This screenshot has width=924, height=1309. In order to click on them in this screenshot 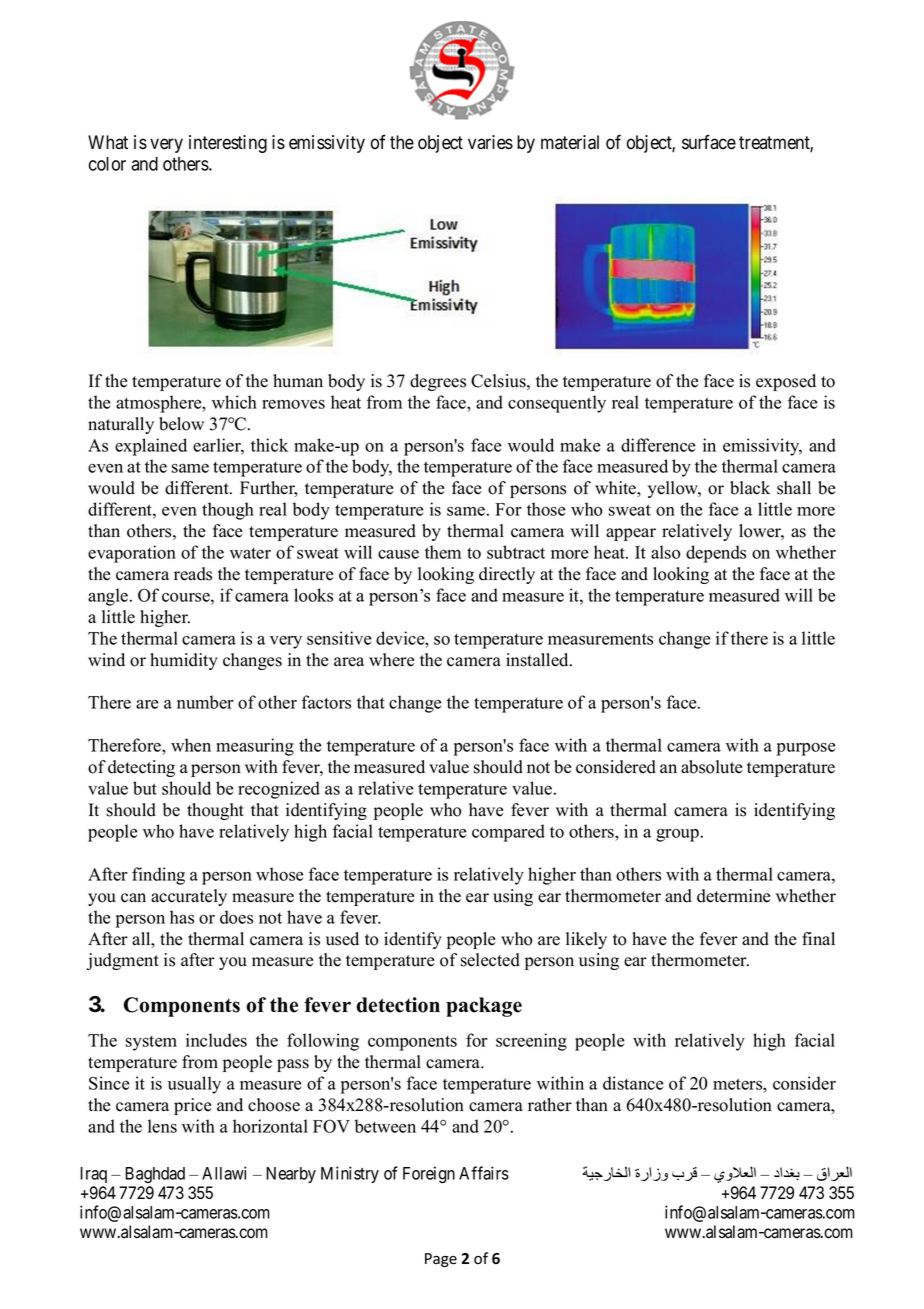, I will do `click(443, 552)`.
